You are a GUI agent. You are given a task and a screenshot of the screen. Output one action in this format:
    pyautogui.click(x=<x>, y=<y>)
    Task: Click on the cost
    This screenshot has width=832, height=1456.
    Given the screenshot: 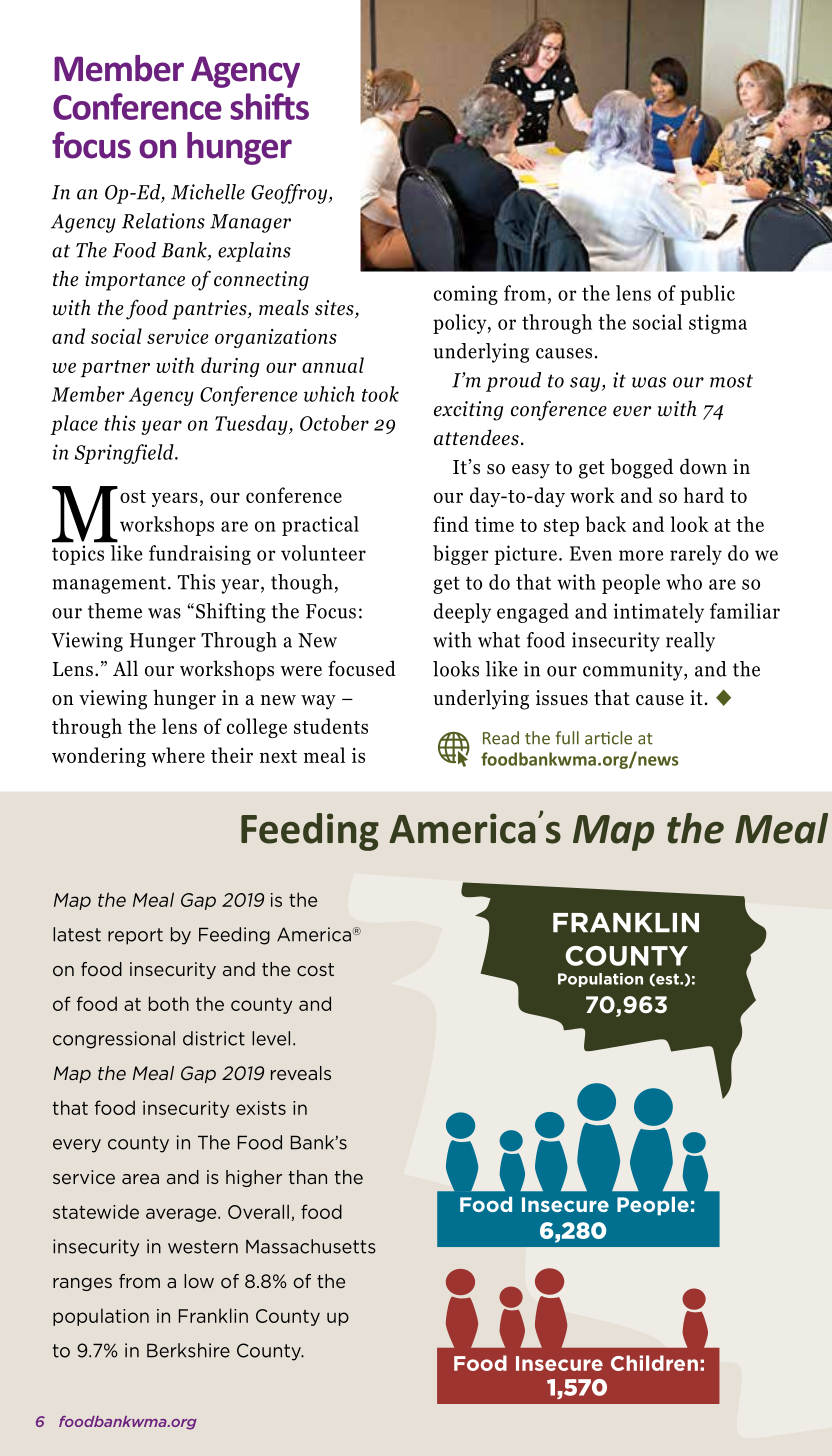 What is the action you would take?
    pyautogui.click(x=315, y=969)
